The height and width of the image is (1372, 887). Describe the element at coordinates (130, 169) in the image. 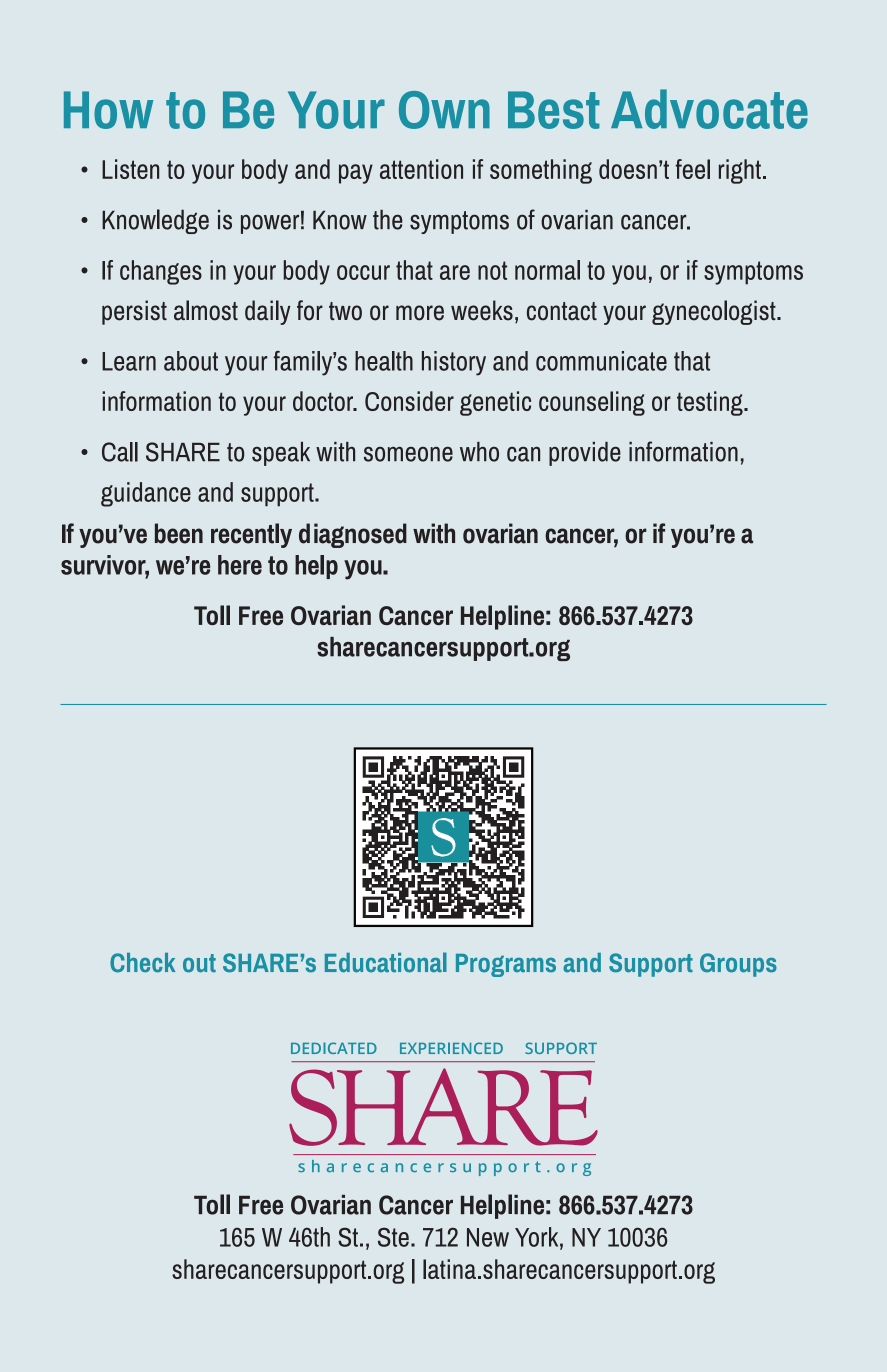

I see `Listen` at that location.
